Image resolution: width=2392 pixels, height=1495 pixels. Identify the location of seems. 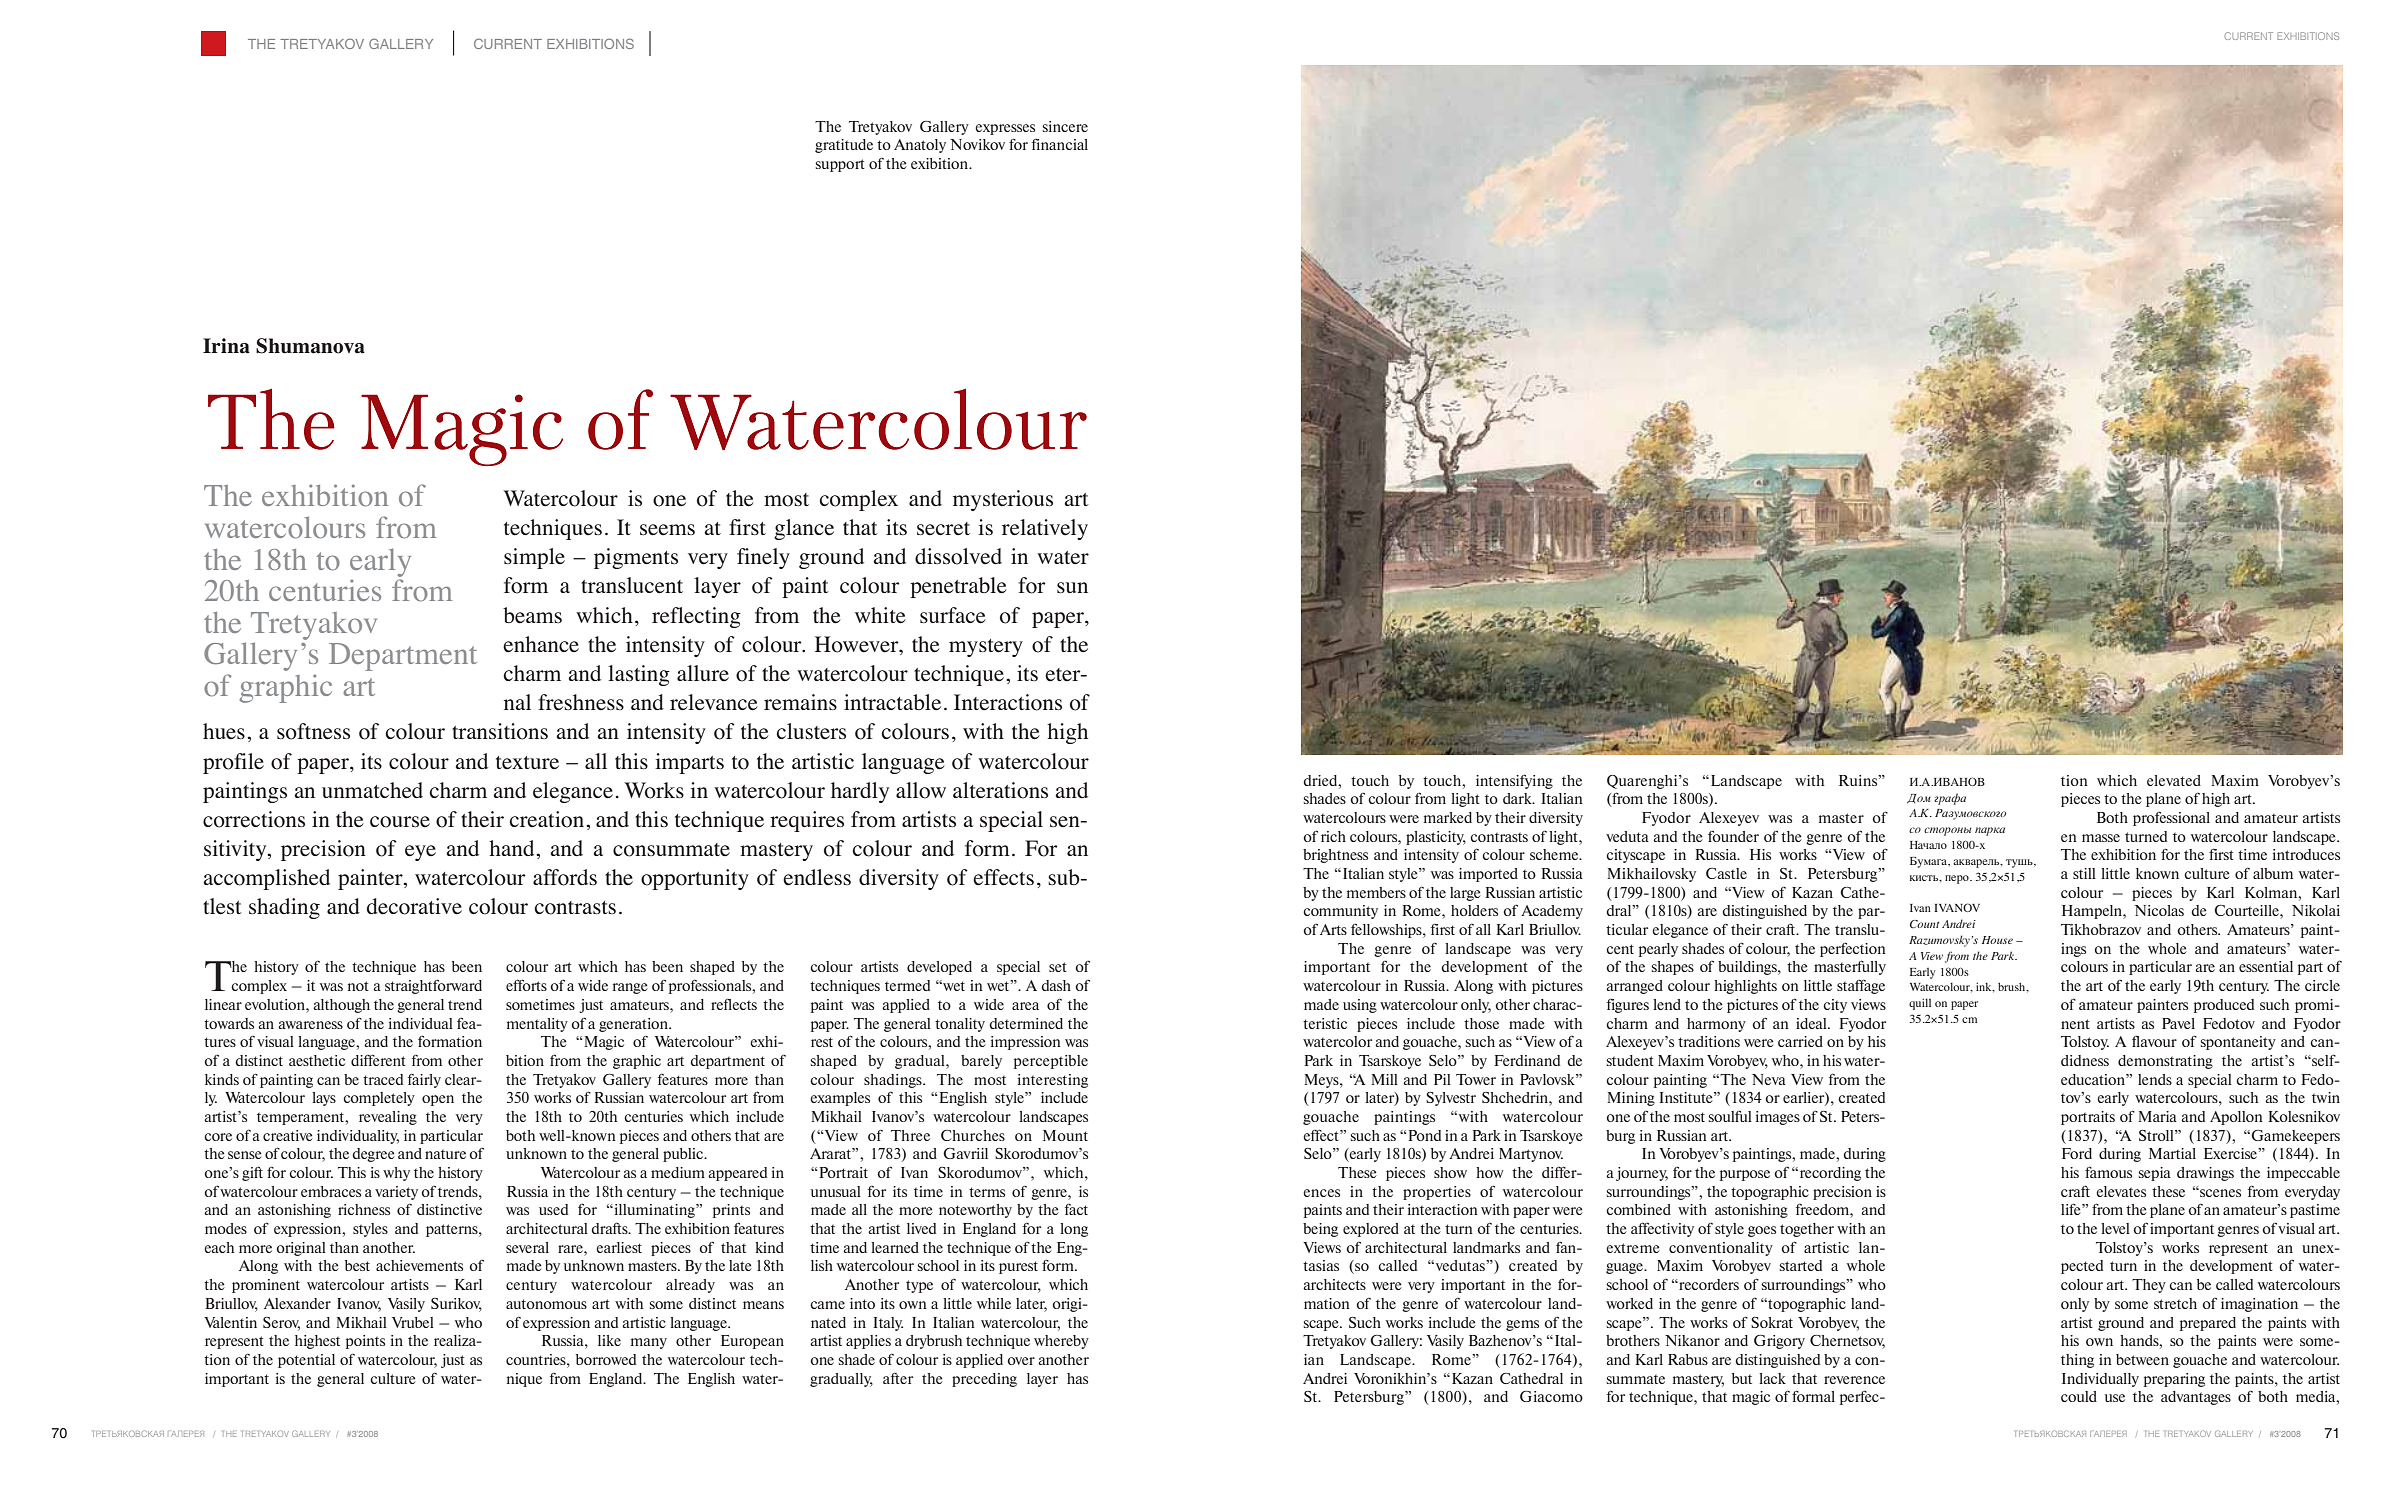
(667, 530).
